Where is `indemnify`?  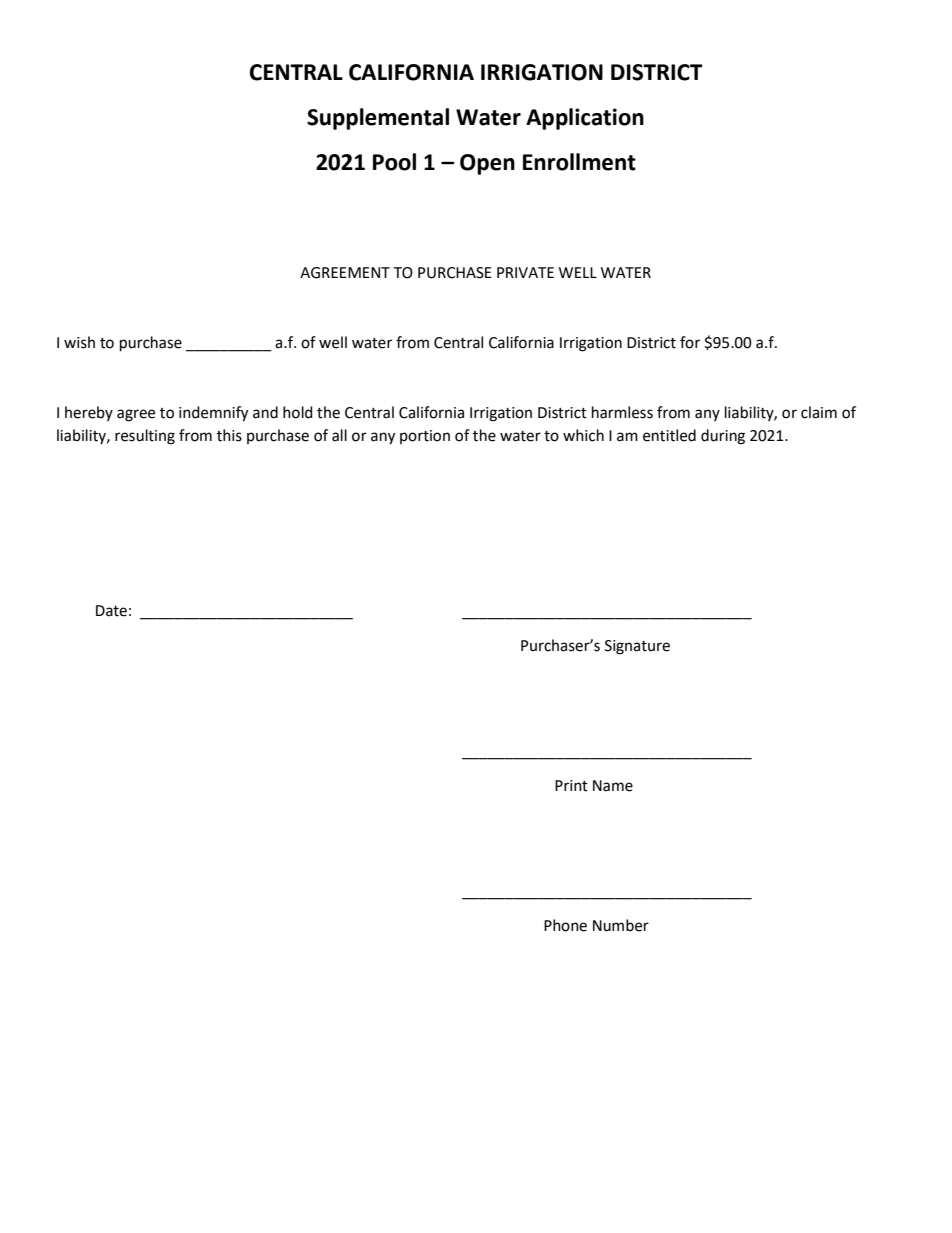 indemnify is located at coordinates (213, 414).
